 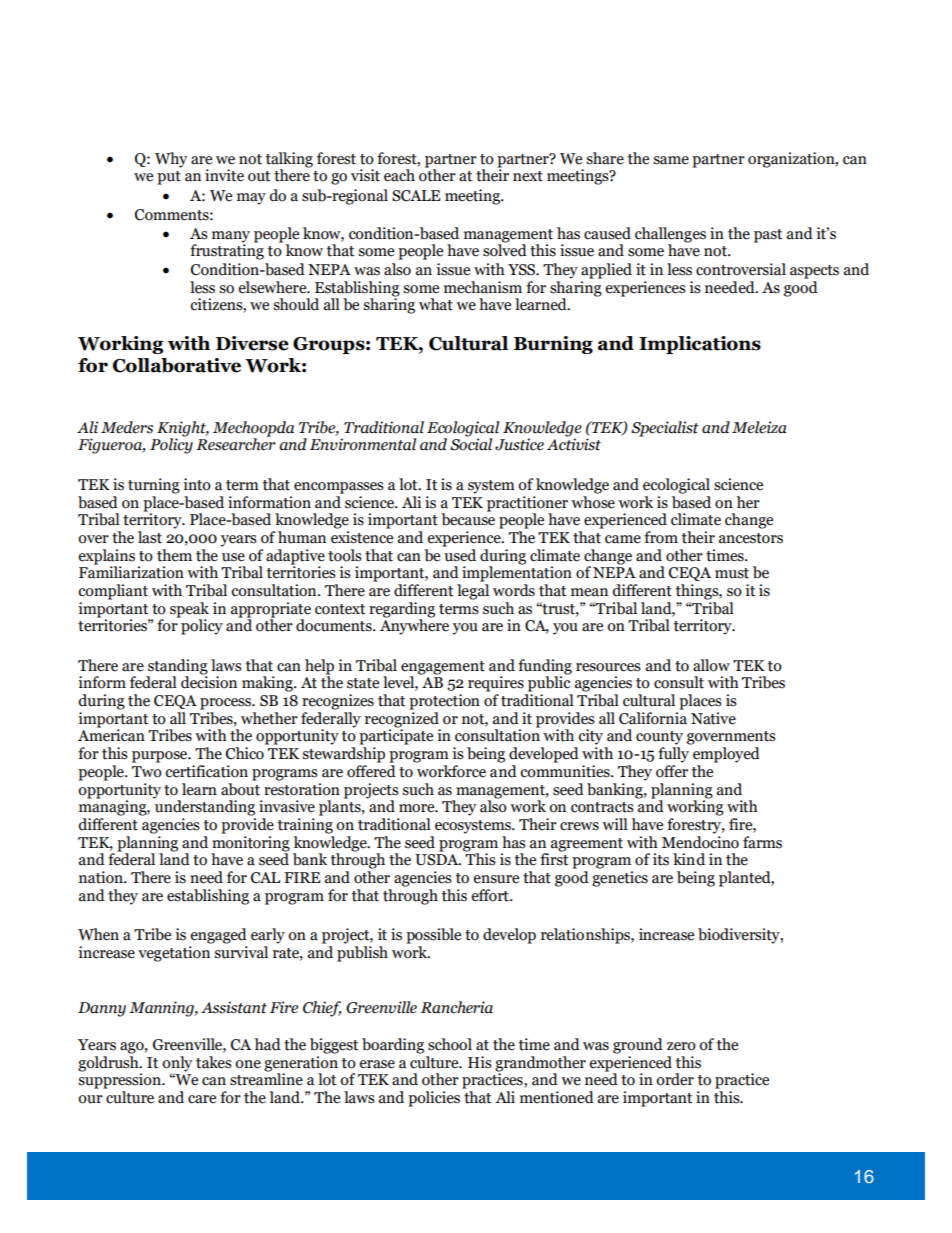 What do you see at coordinates (416, 196) in the screenshot?
I see `SCALE` at bounding box center [416, 196].
